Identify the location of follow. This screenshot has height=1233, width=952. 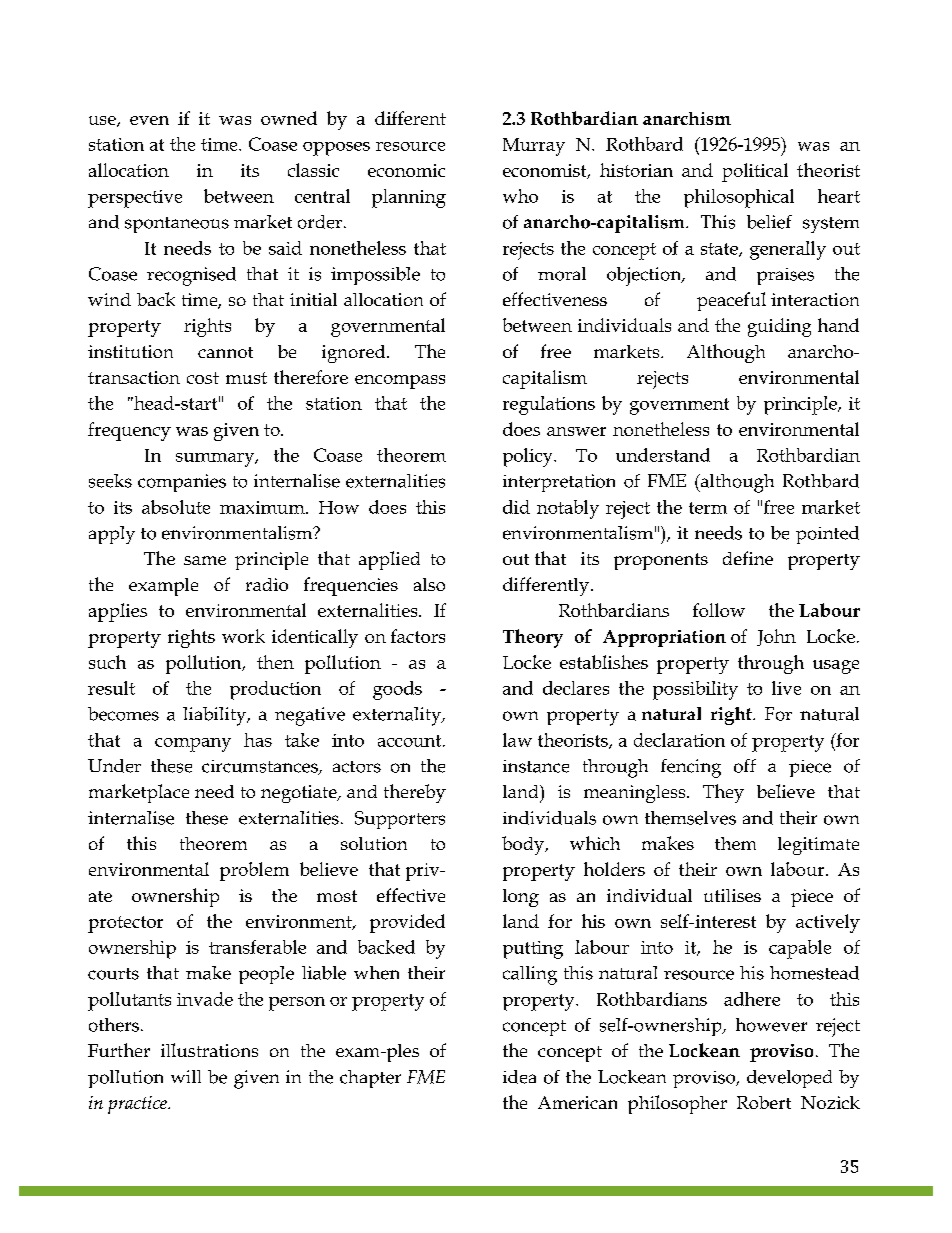
(719, 610).
